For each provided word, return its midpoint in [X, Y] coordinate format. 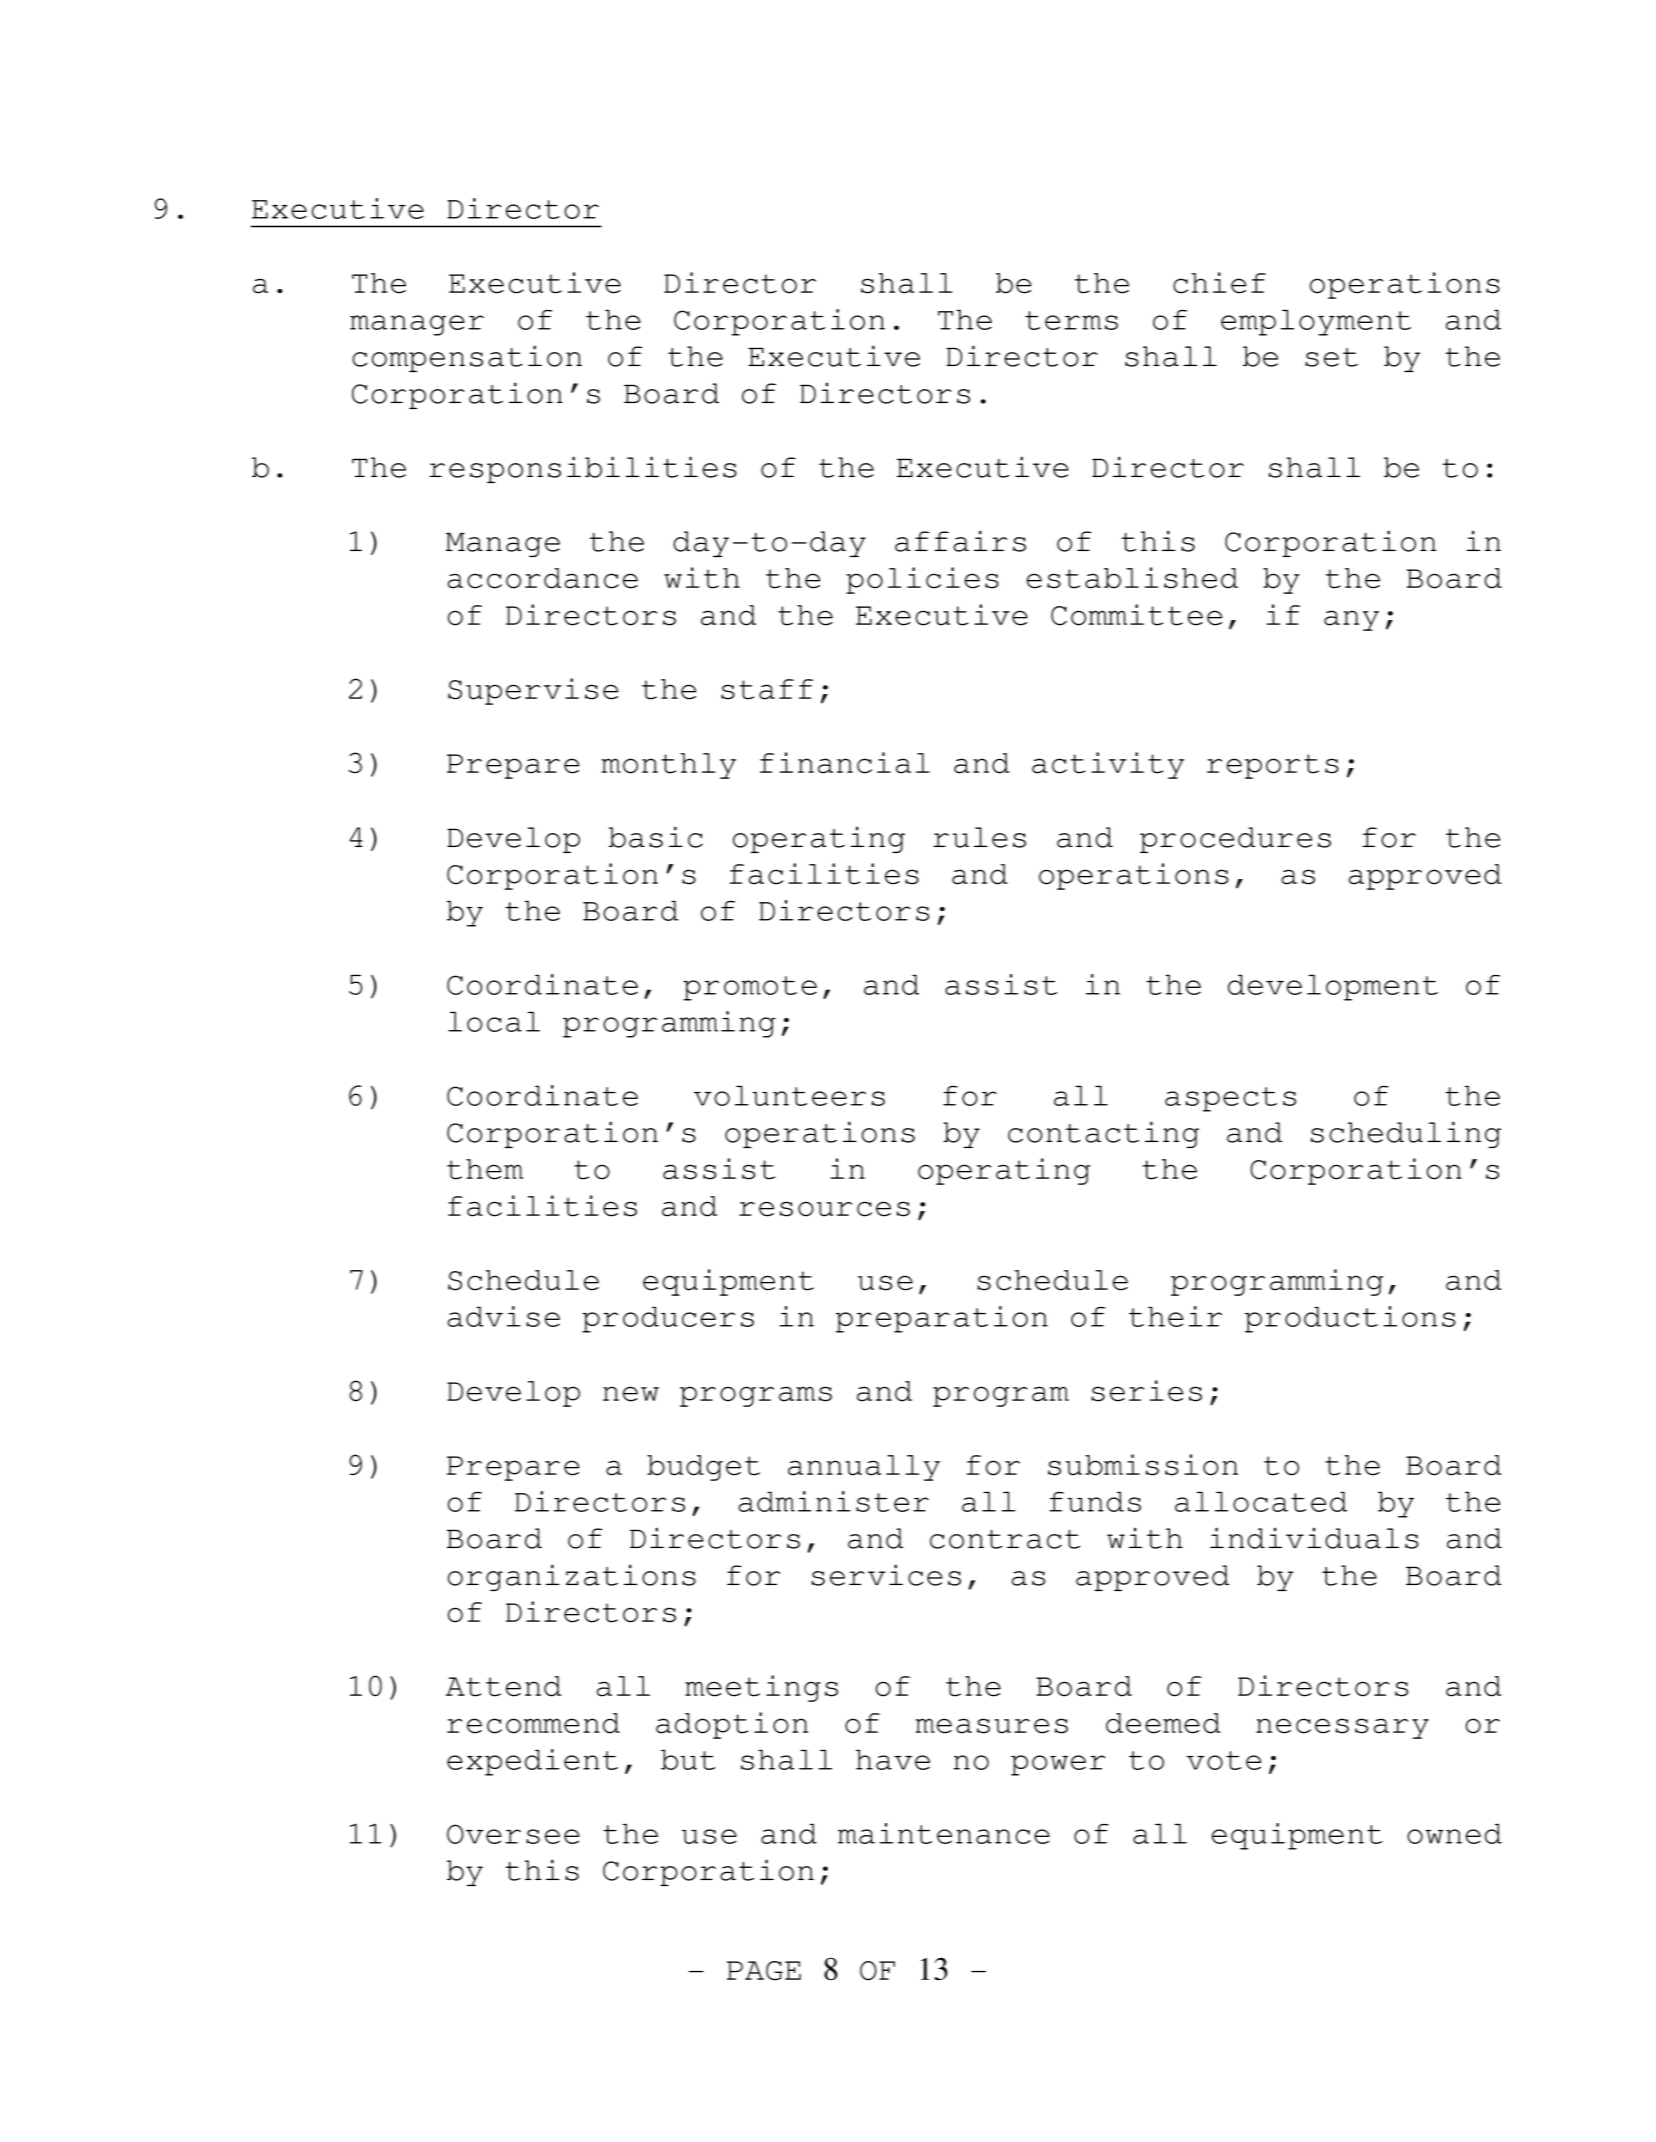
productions [1350, 1319]
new [631, 1394]
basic [656, 837]
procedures [1235, 840]
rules [979, 837]
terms [1071, 320]
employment [1316, 323]
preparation [942, 1319]
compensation [467, 358]
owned [1454, 1834]
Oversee [513, 1834]
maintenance [944, 1833]
